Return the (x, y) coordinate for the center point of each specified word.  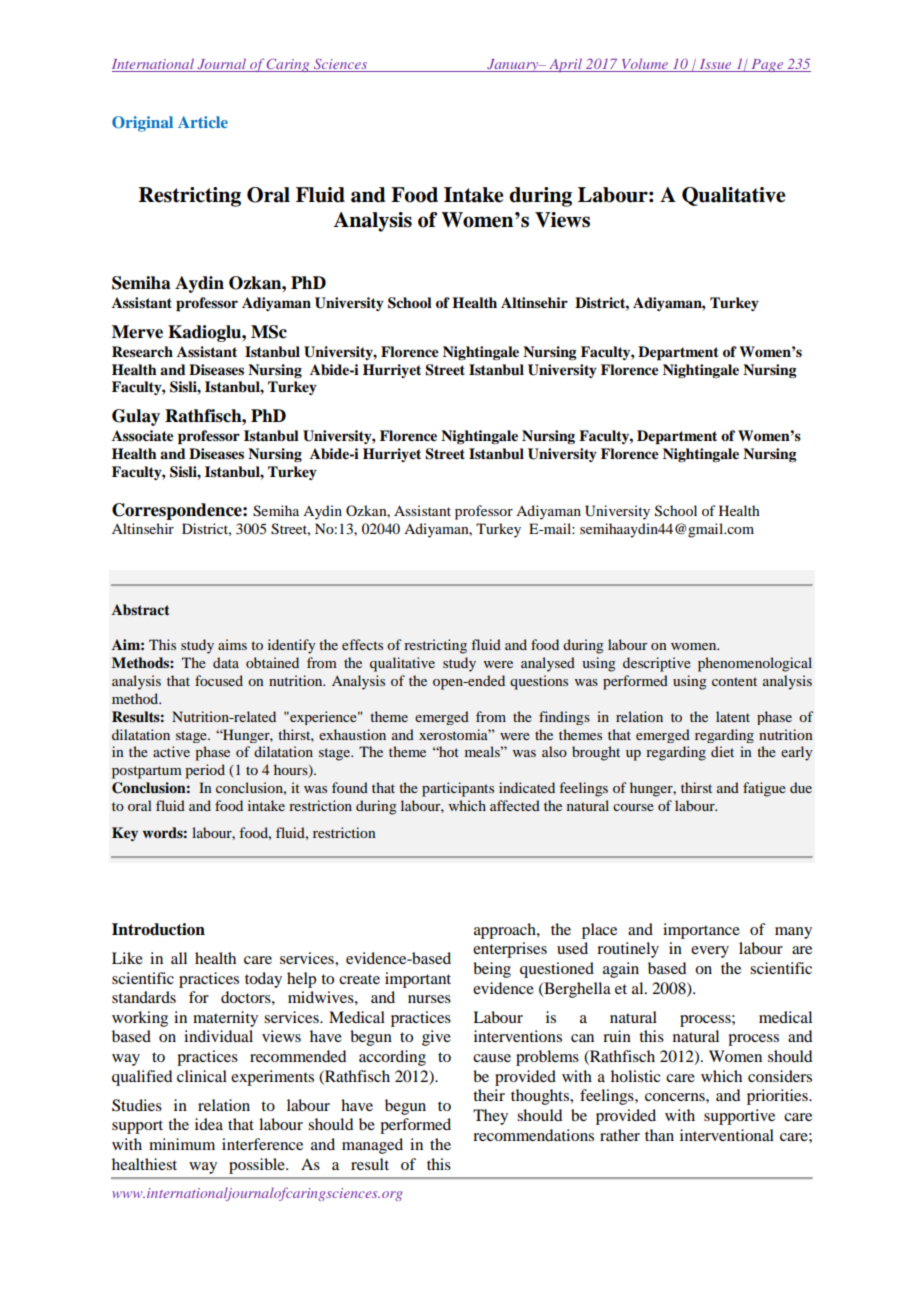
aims (232, 644)
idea (209, 1124)
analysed (548, 664)
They (490, 1117)
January (513, 65)
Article (203, 122)
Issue (715, 65)
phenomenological (755, 664)
